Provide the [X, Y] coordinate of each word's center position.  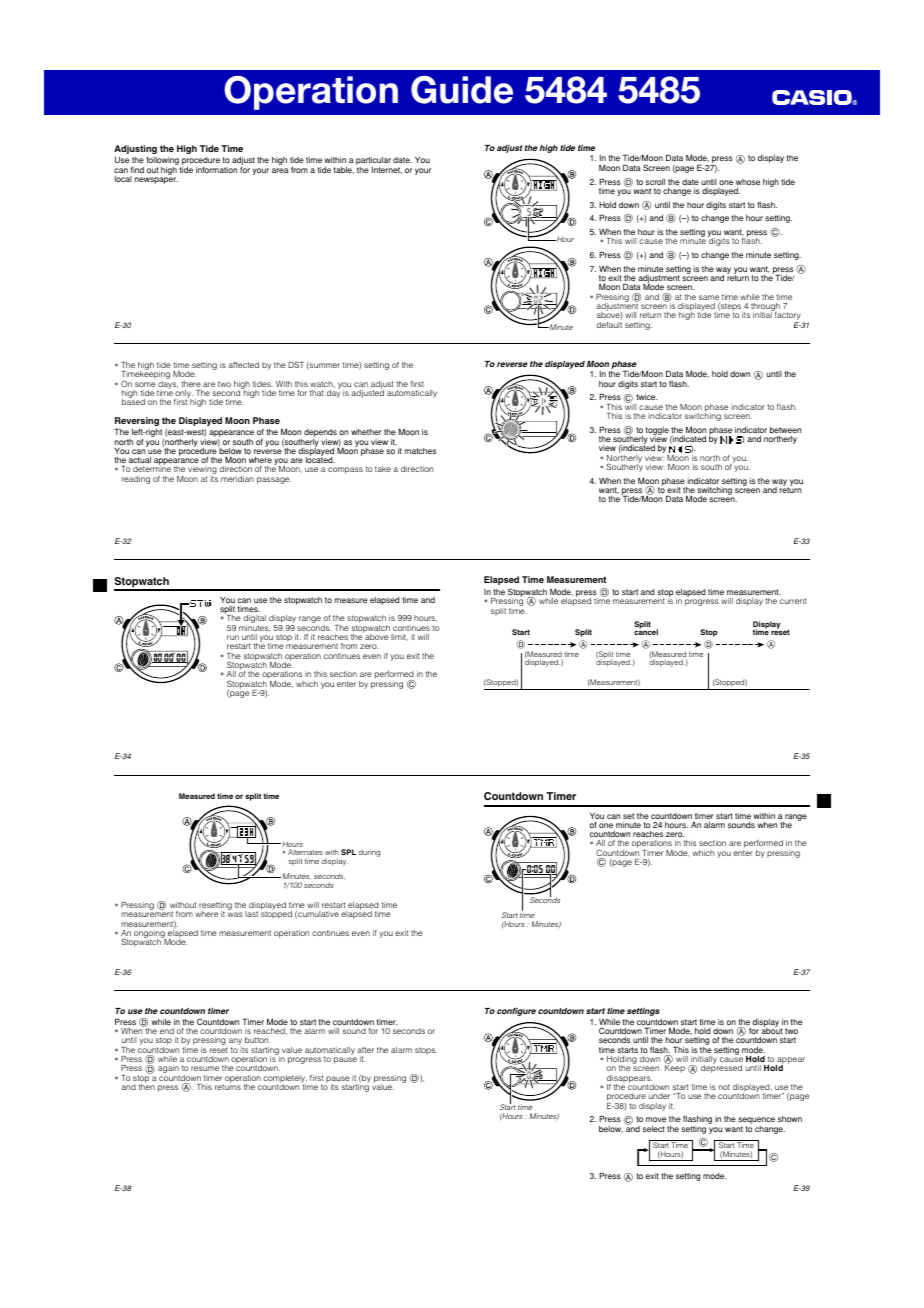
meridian [237, 479]
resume [205, 1068]
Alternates [305, 852]
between [785, 430]
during [369, 853]
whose [748, 182]
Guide [462, 90]
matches [420, 451]
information [216, 170]
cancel [646, 631]
